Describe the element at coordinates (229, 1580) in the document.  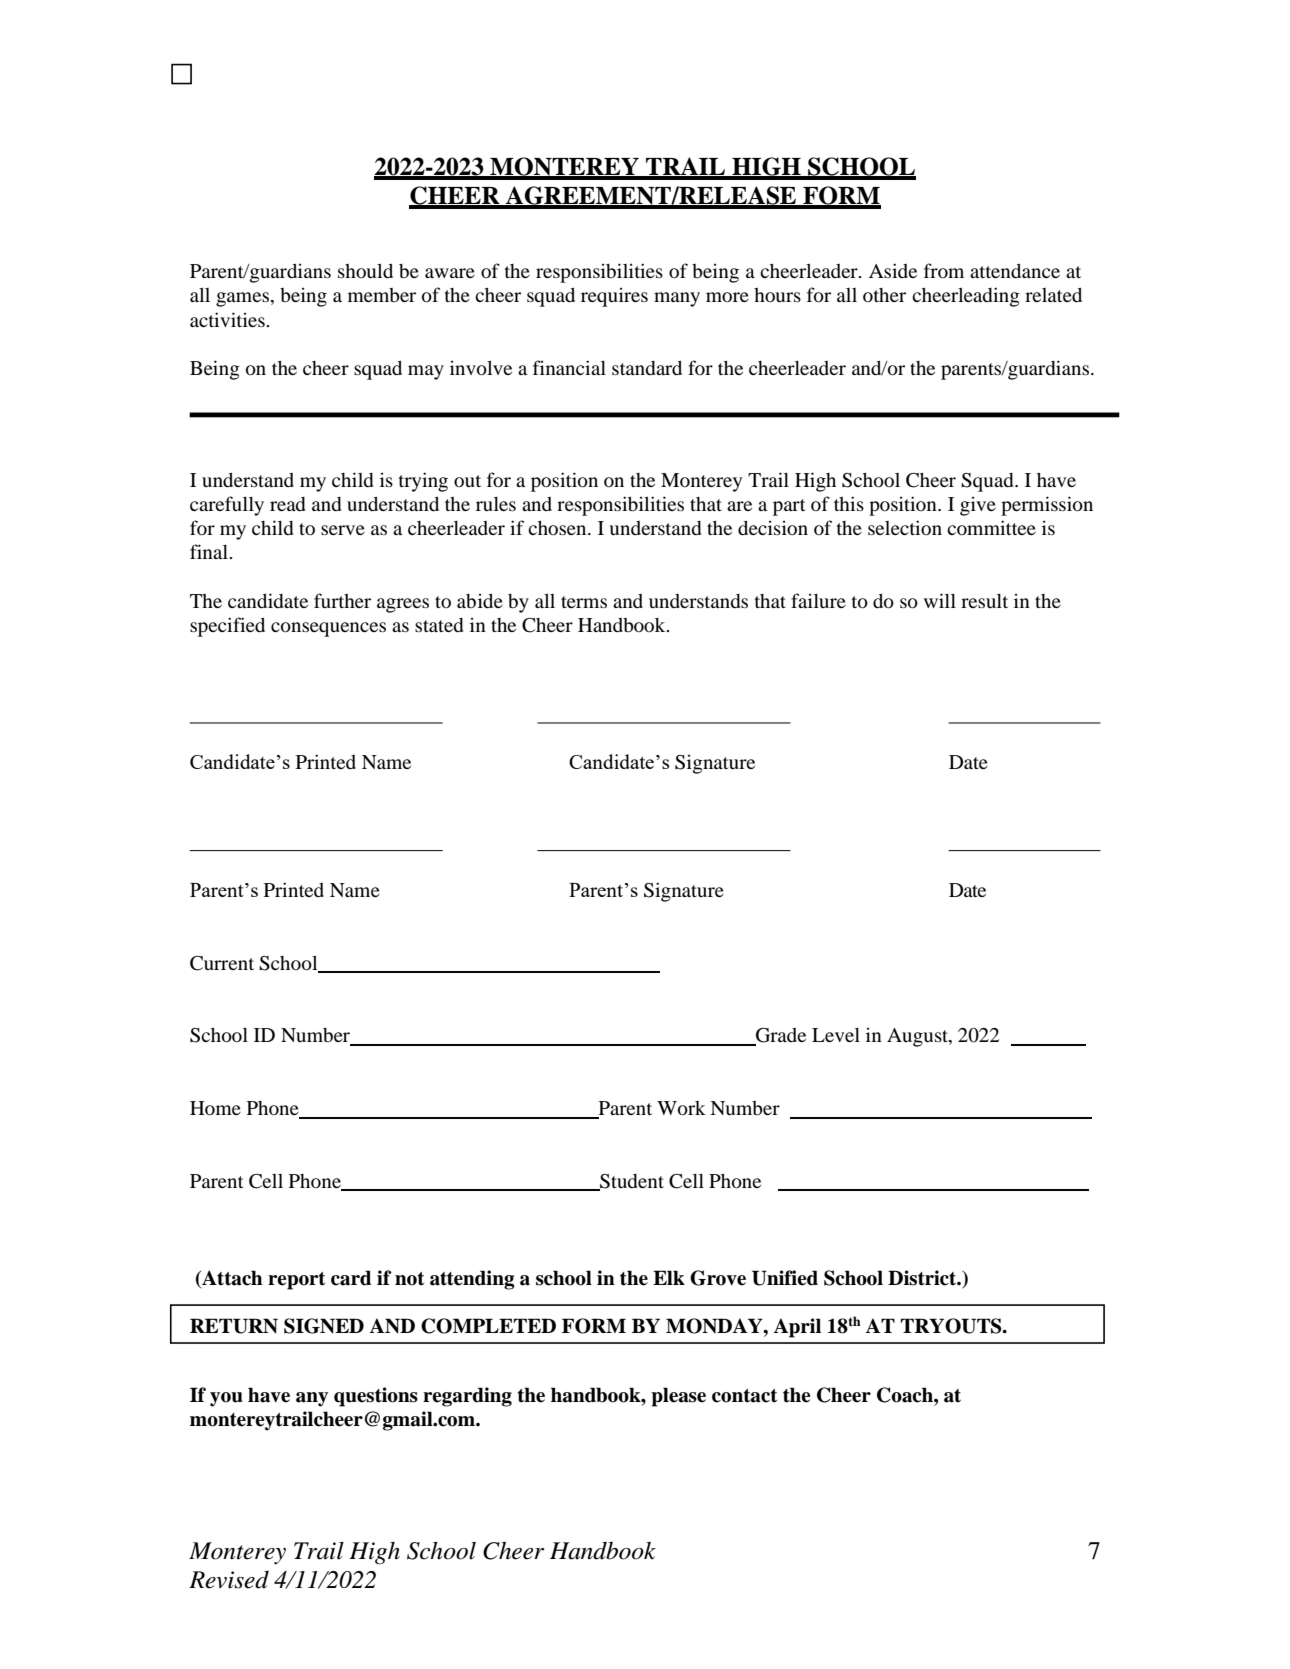
I see `Revised` at that location.
